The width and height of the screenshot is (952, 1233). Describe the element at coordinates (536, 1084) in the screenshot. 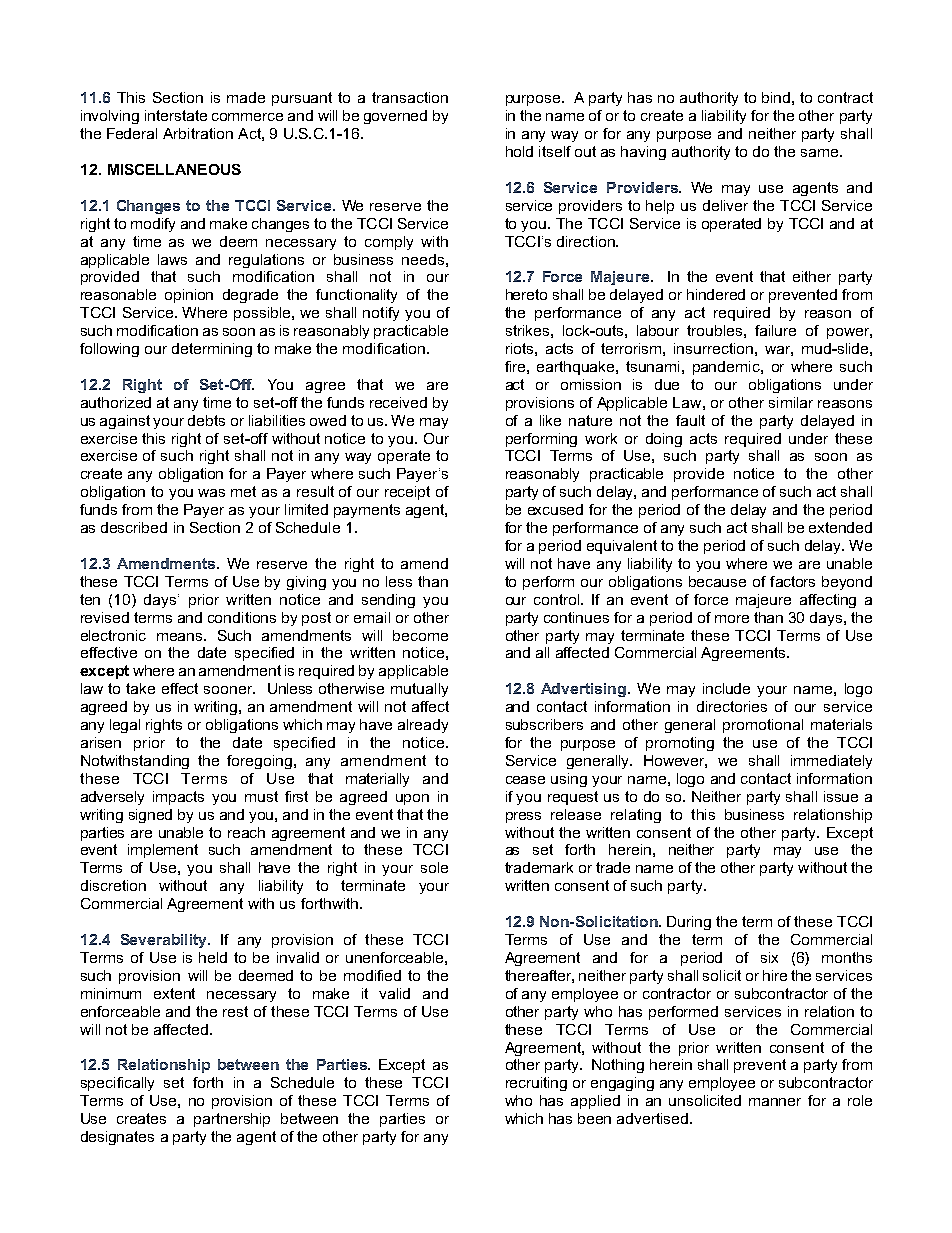

I see `recruiting` at that location.
